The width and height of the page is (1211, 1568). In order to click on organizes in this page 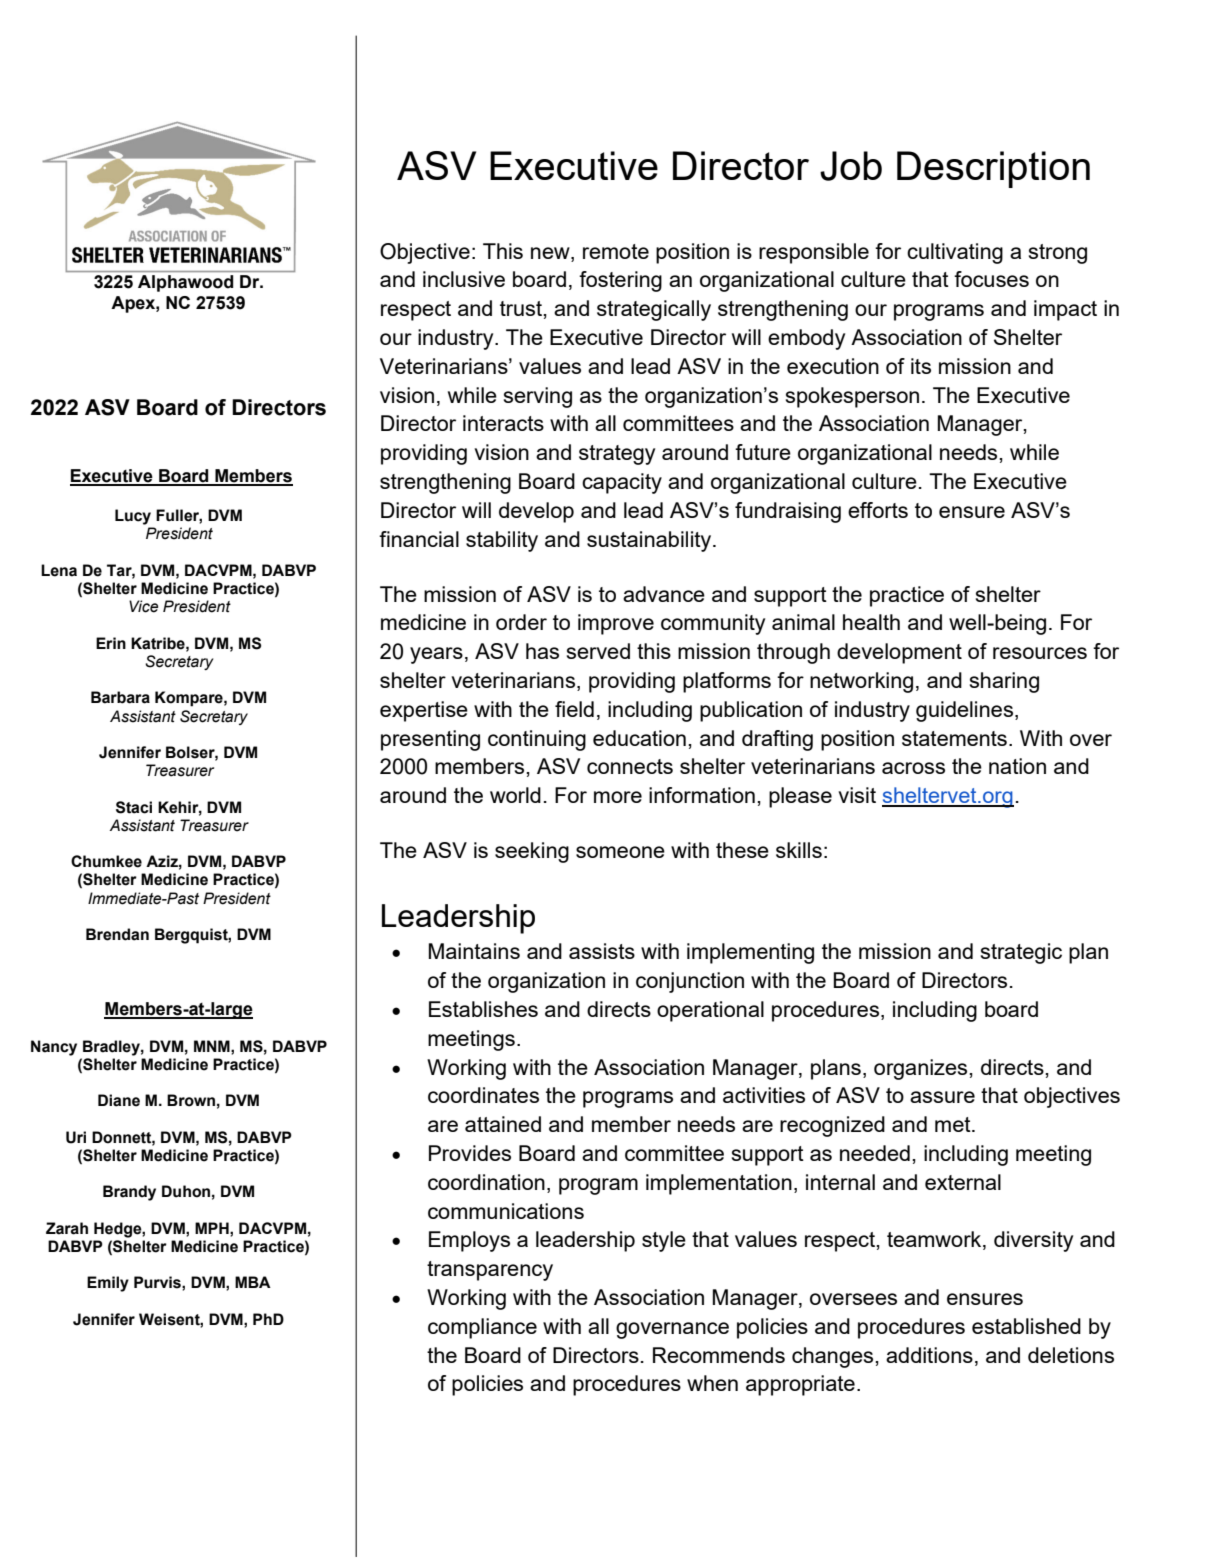, I will do `click(922, 1069)`.
